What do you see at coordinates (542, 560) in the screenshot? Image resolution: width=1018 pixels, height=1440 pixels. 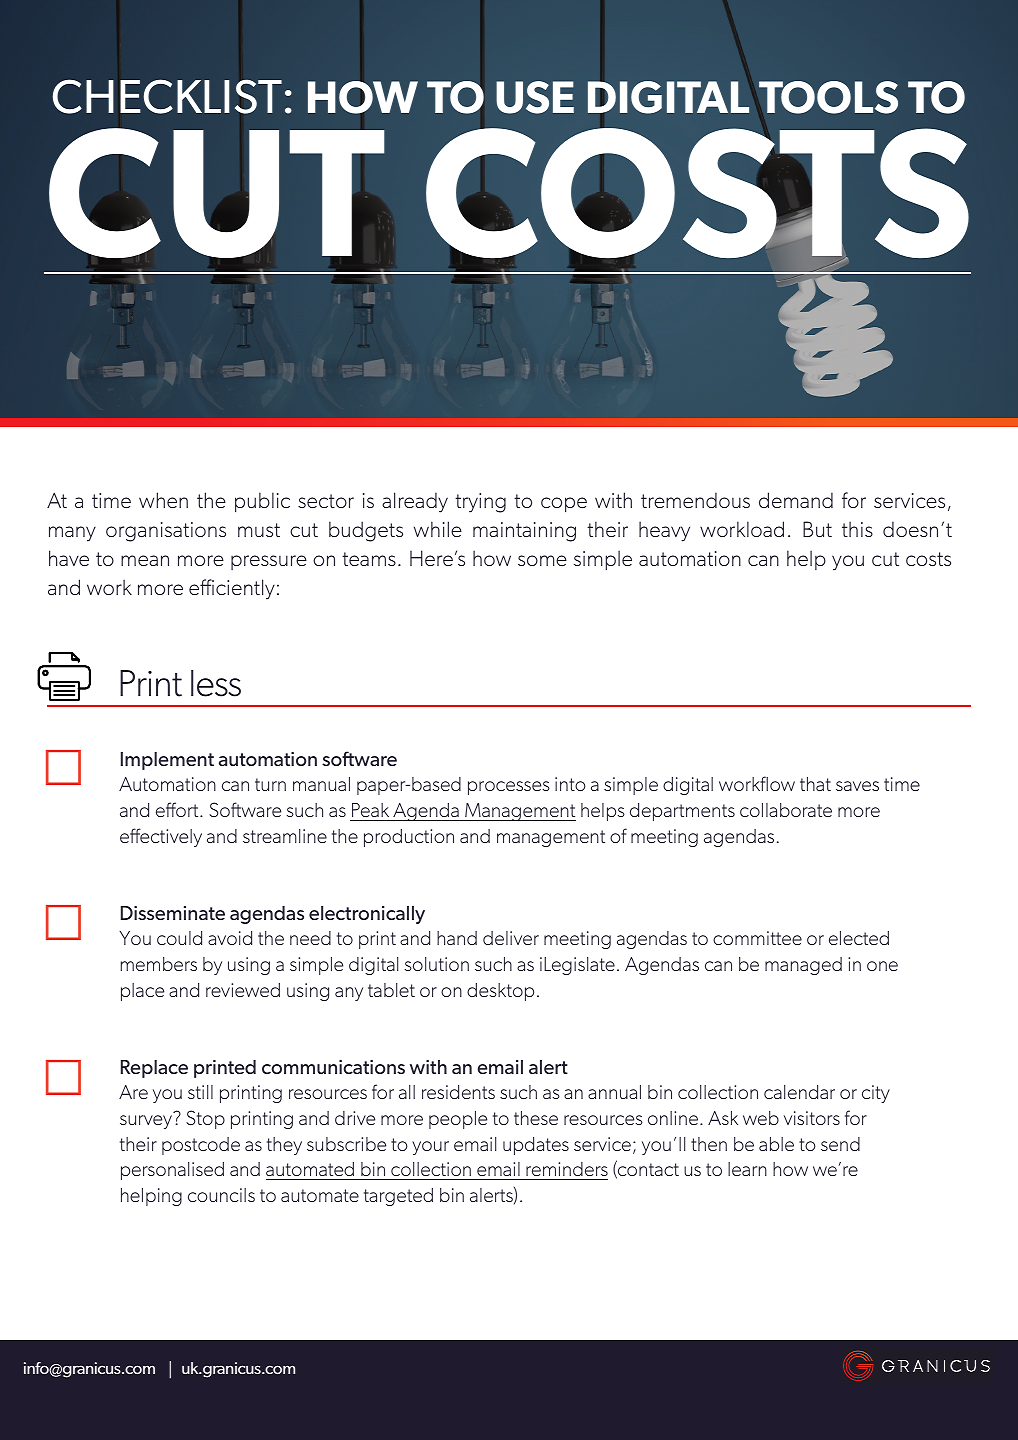 I see `some` at bounding box center [542, 560].
